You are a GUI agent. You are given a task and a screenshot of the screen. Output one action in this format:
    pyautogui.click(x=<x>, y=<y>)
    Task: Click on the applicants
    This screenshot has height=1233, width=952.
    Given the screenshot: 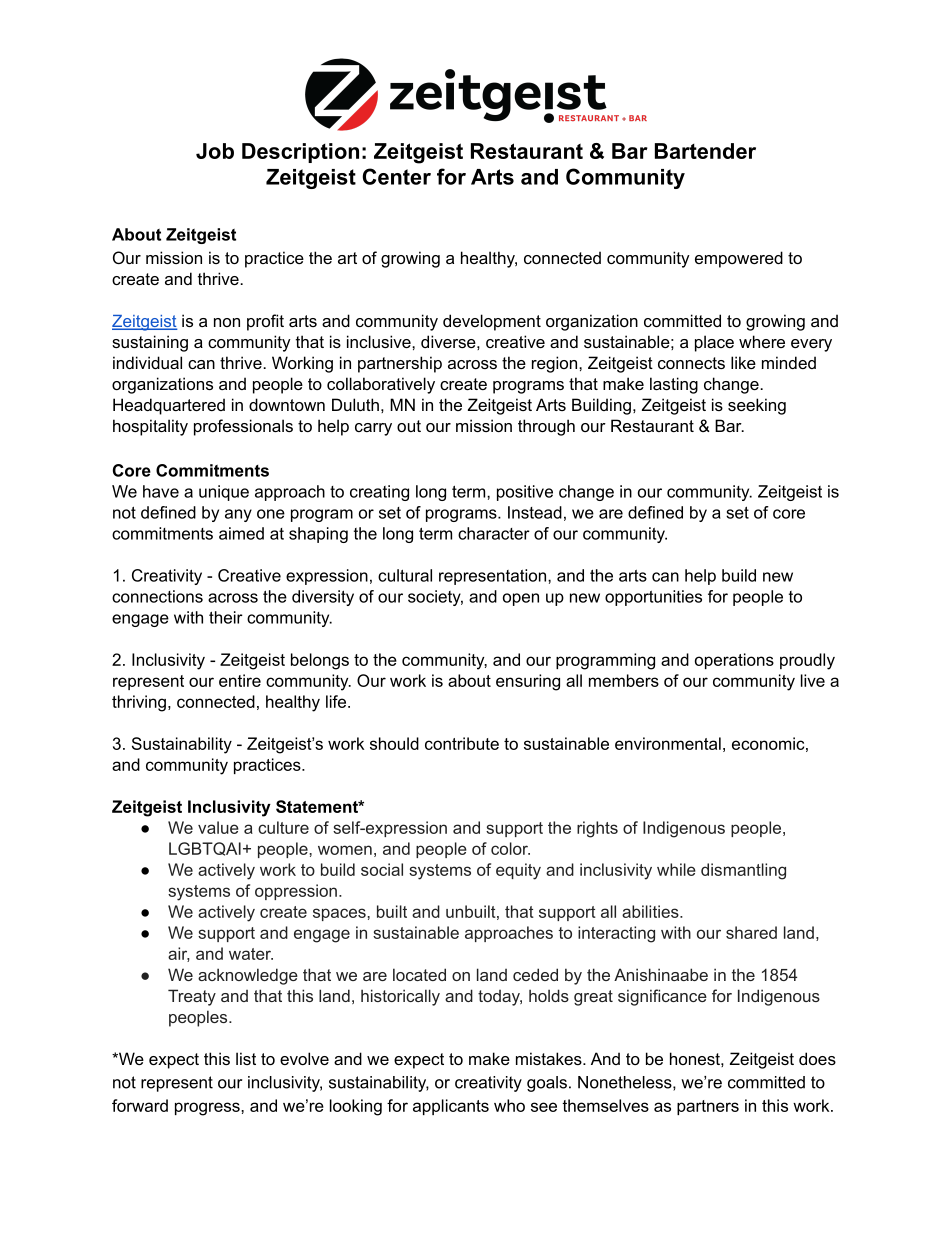 What is the action you would take?
    pyautogui.click(x=451, y=1107)
